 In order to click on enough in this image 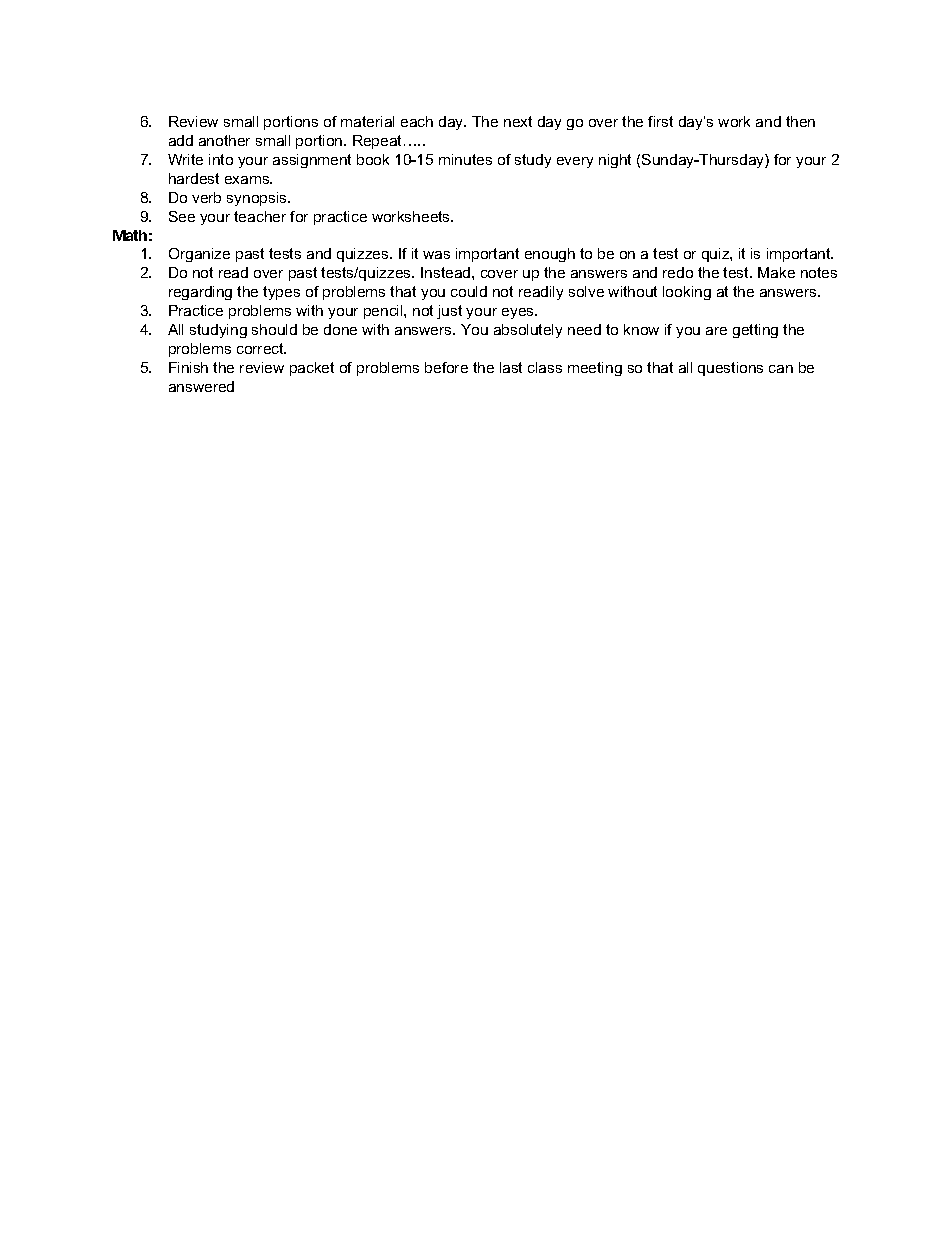, I will do `click(550, 255)`.
